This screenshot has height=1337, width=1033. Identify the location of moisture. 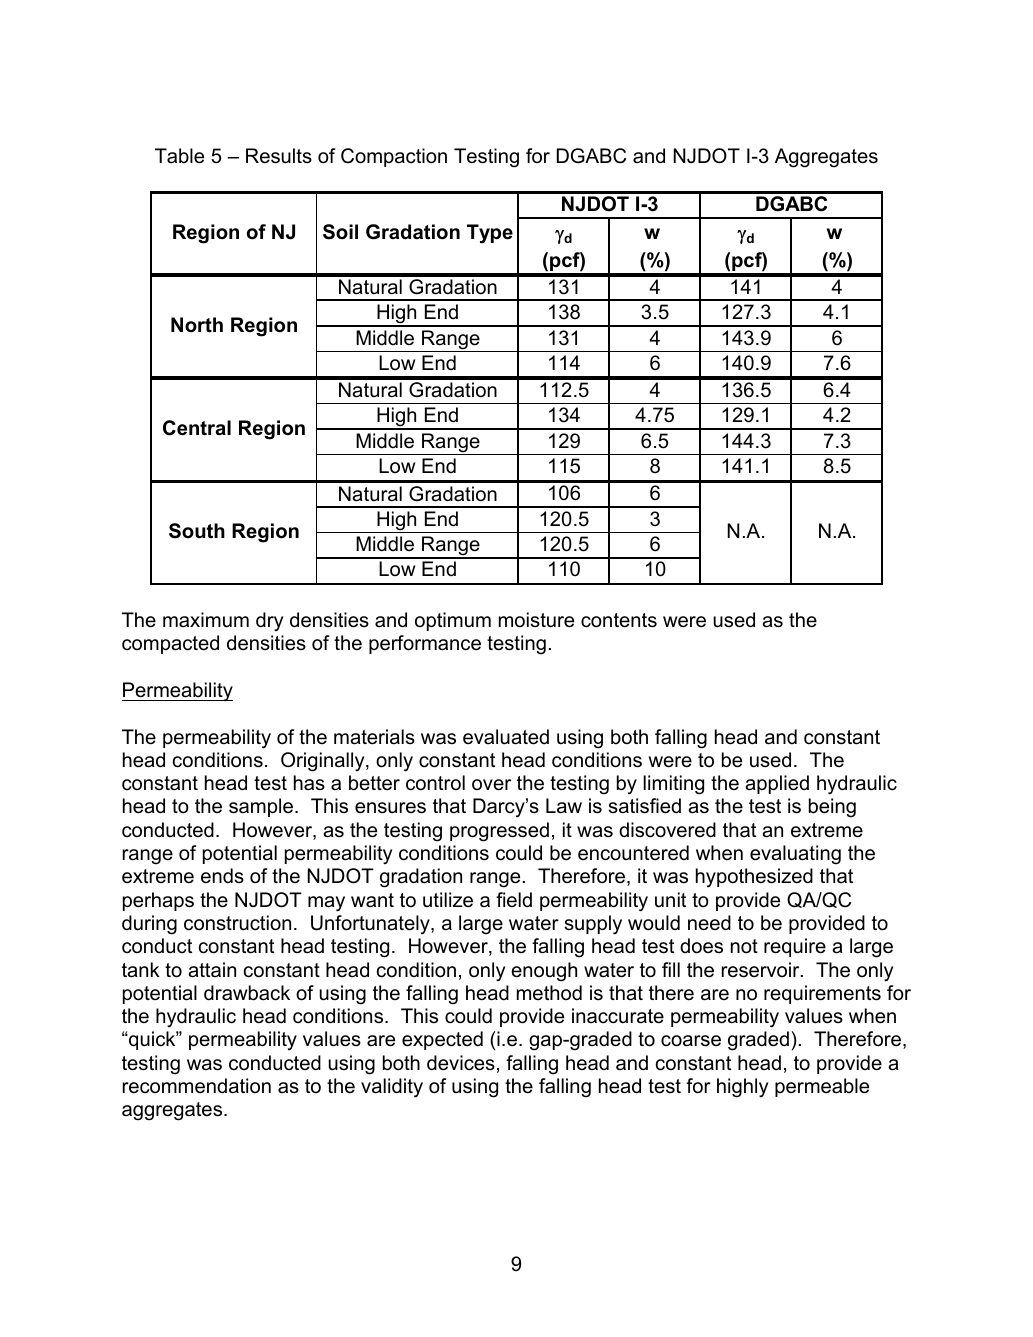
(536, 620).
